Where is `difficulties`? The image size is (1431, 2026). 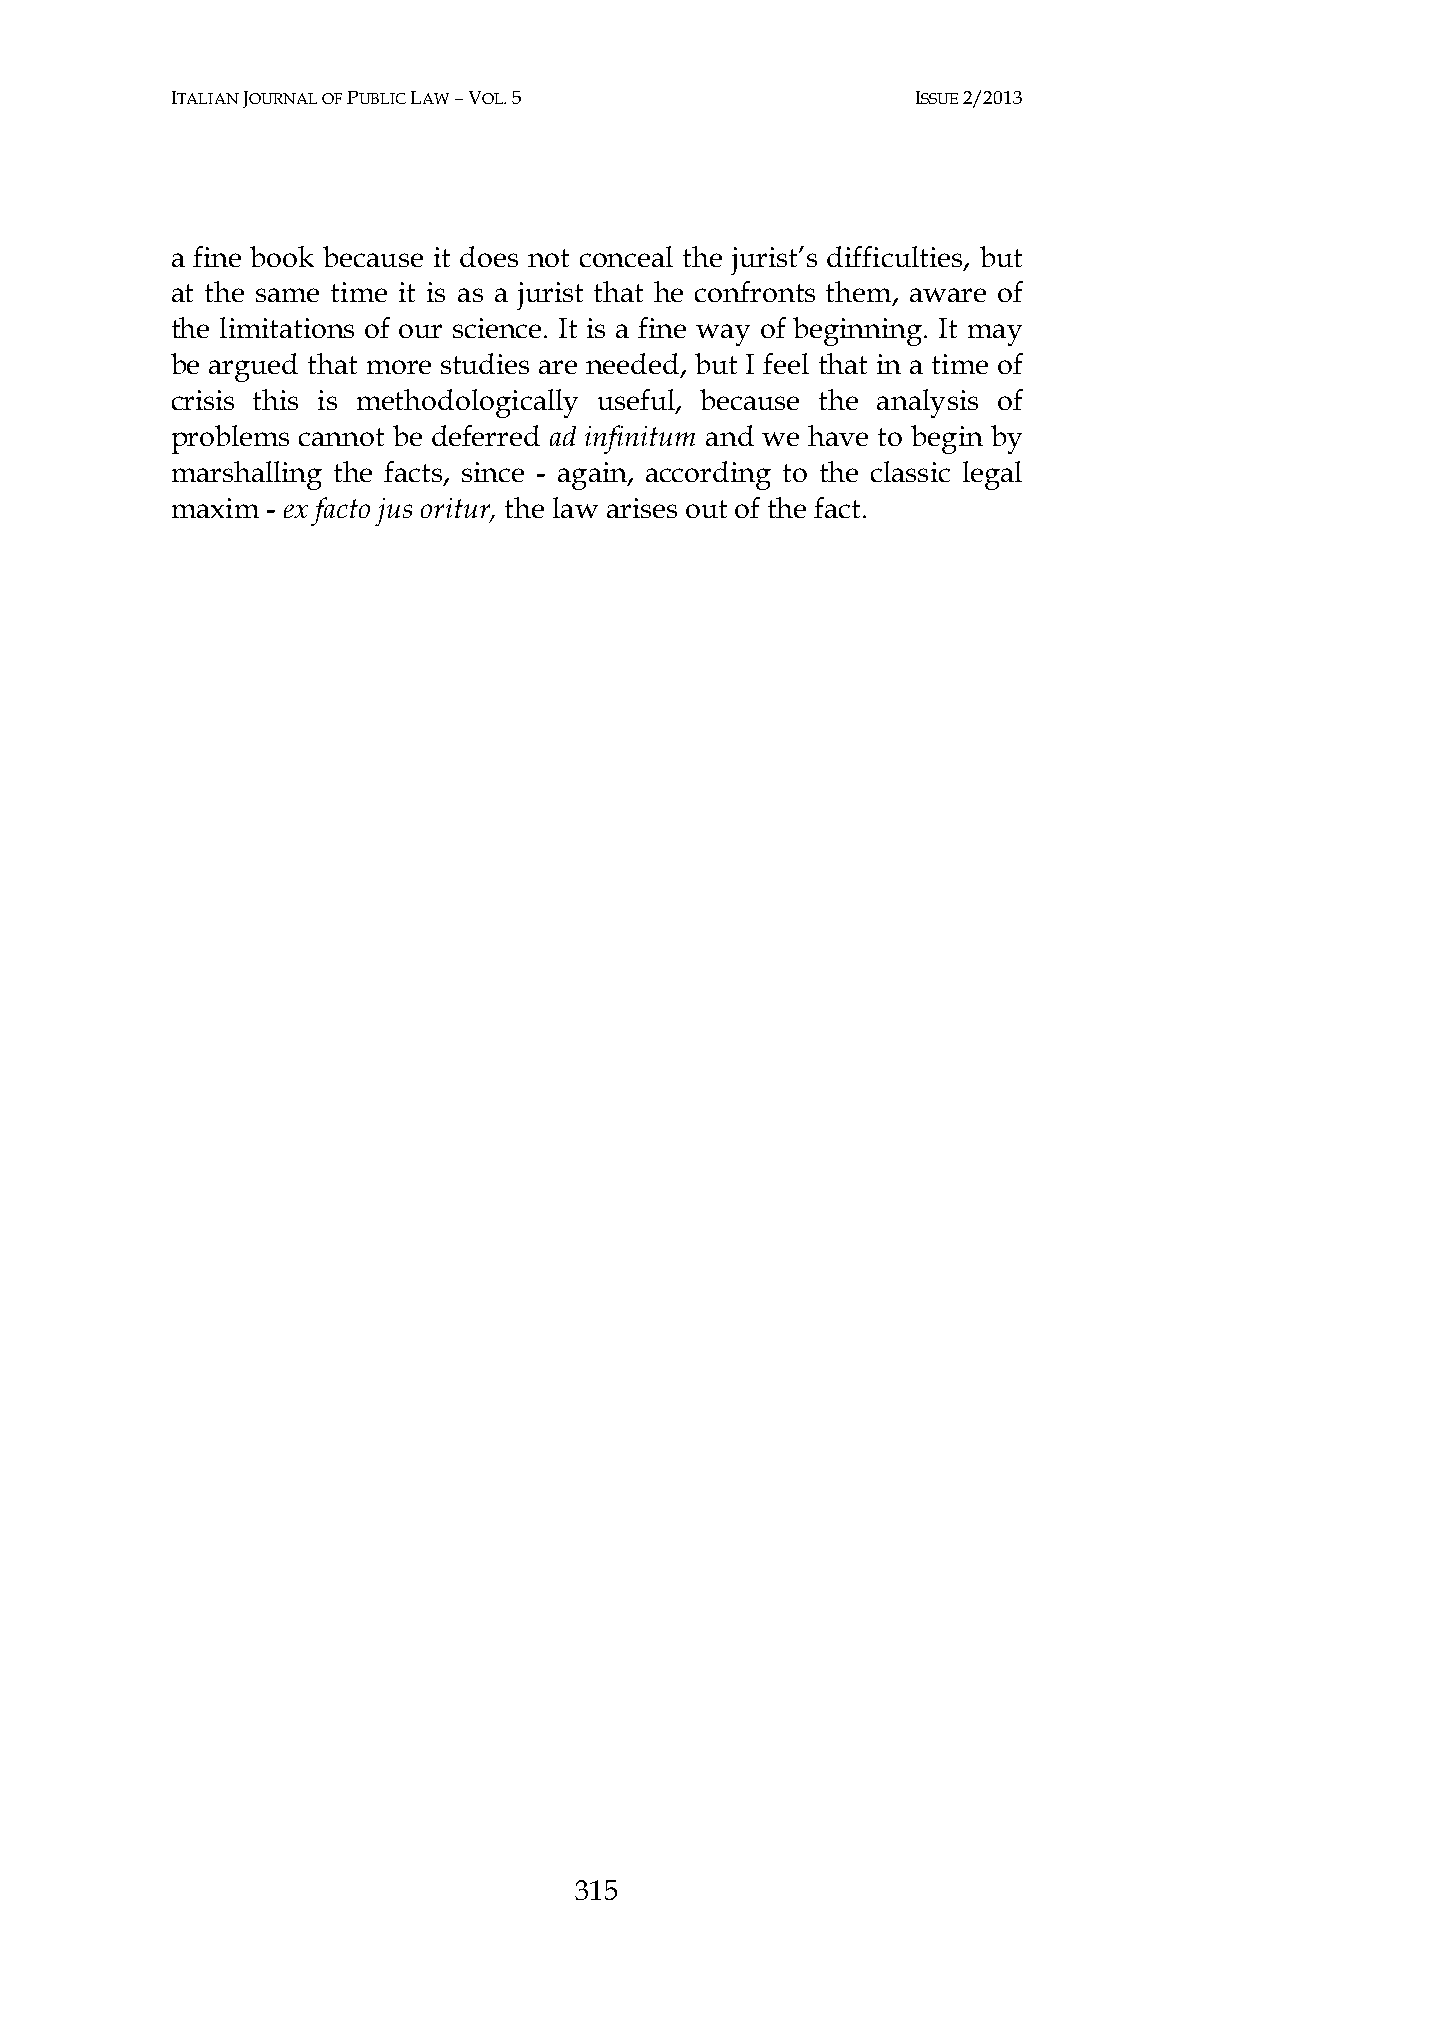 difficulties is located at coordinates (896, 257).
